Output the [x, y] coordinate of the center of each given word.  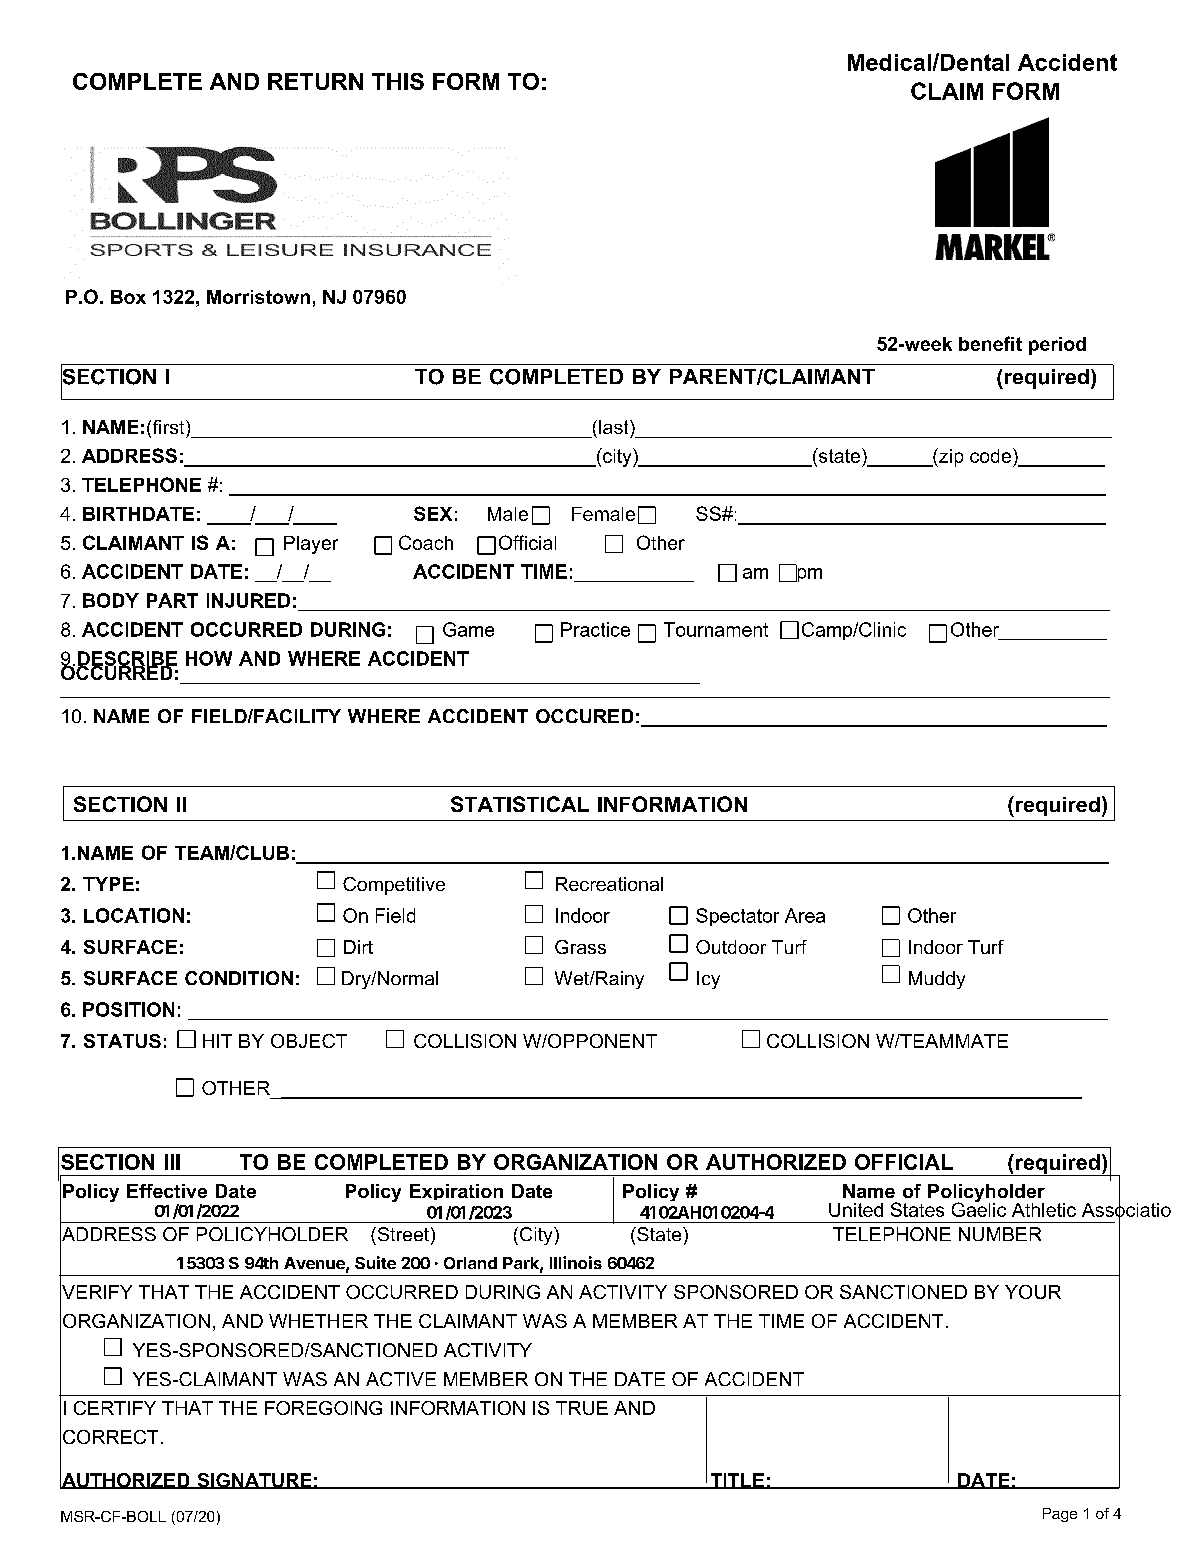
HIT [217, 1041]
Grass [580, 947]
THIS [398, 81]
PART [172, 600]
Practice [595, 629]
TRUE [582, 1408]
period [1057, 346]
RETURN [315, 81]
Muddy [937, 980]
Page [1060, 1515]
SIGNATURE [254, 1481]
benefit [990, 343]
